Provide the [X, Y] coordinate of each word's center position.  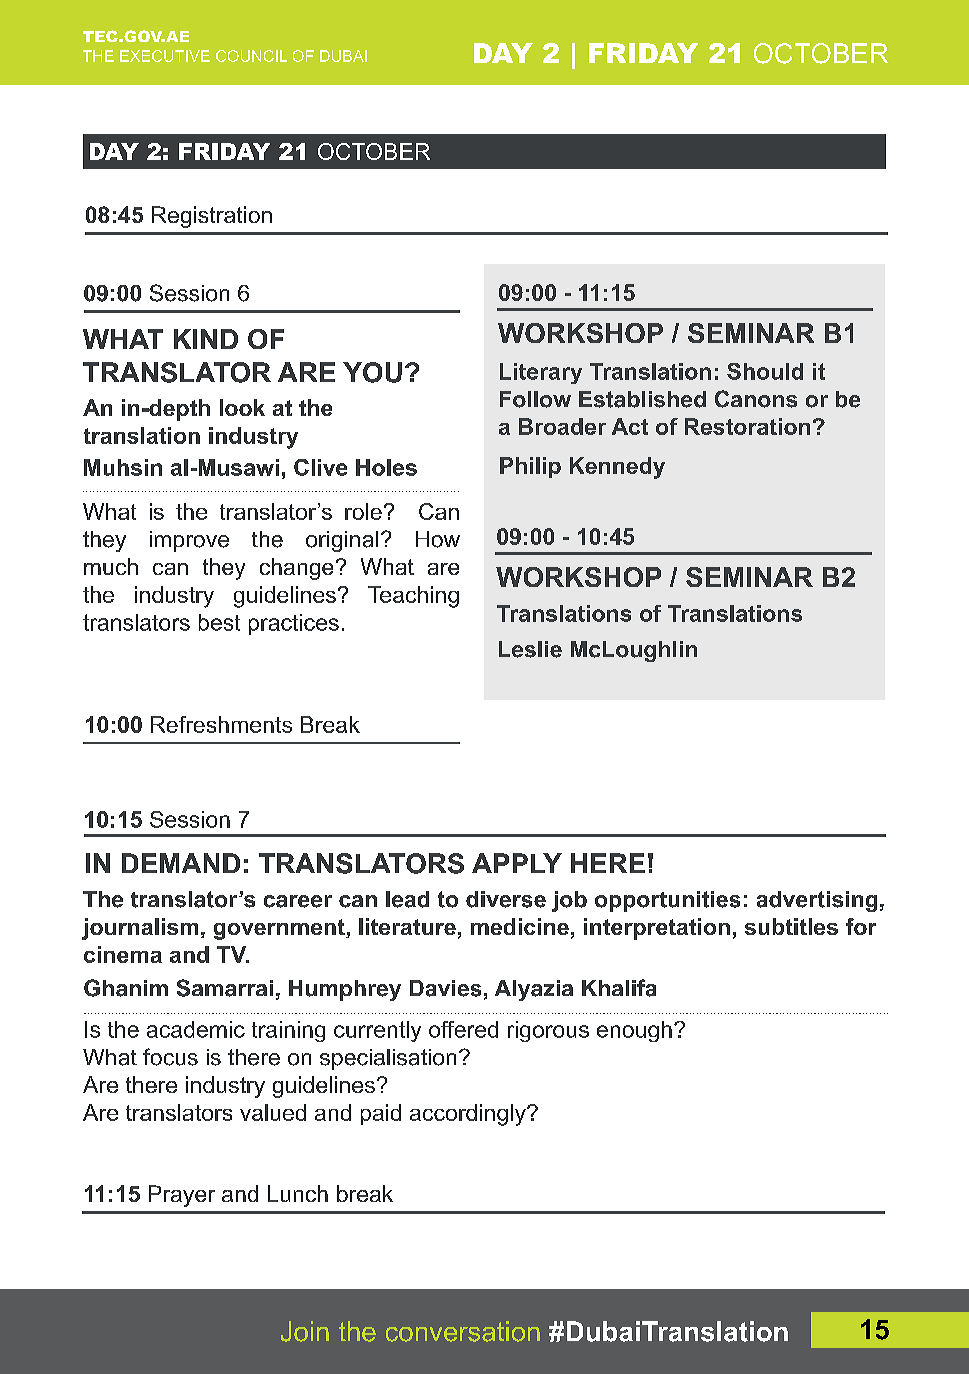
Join [305, 1331]
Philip [530, 467]
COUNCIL [251, 56]
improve [189, 541]
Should [765, 371]
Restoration [747, 426]
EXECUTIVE [165, 56]
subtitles [791, 926]
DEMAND [181, 863]
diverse [506, 899]
